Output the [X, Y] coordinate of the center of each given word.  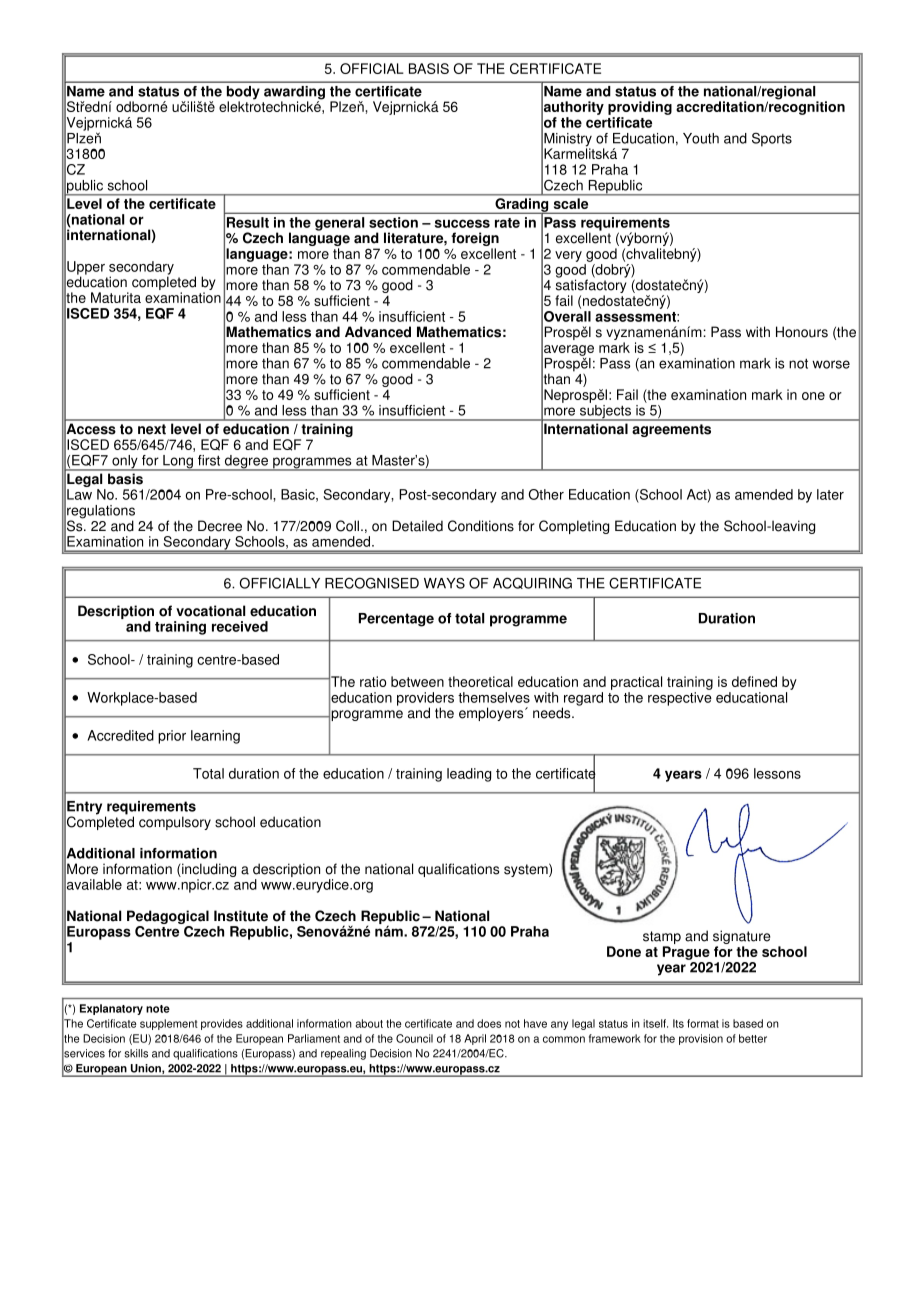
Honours [802, 332]
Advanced [378, 332]
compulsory [175, 823]
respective [680, 697]
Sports [772, 139]
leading [469, 775]
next [152, 429]
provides [222, 1024]
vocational [210, 611]
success [462, 223]
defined [754, 681]
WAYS [444, 583]
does [489, 1023]
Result [248, 222]
